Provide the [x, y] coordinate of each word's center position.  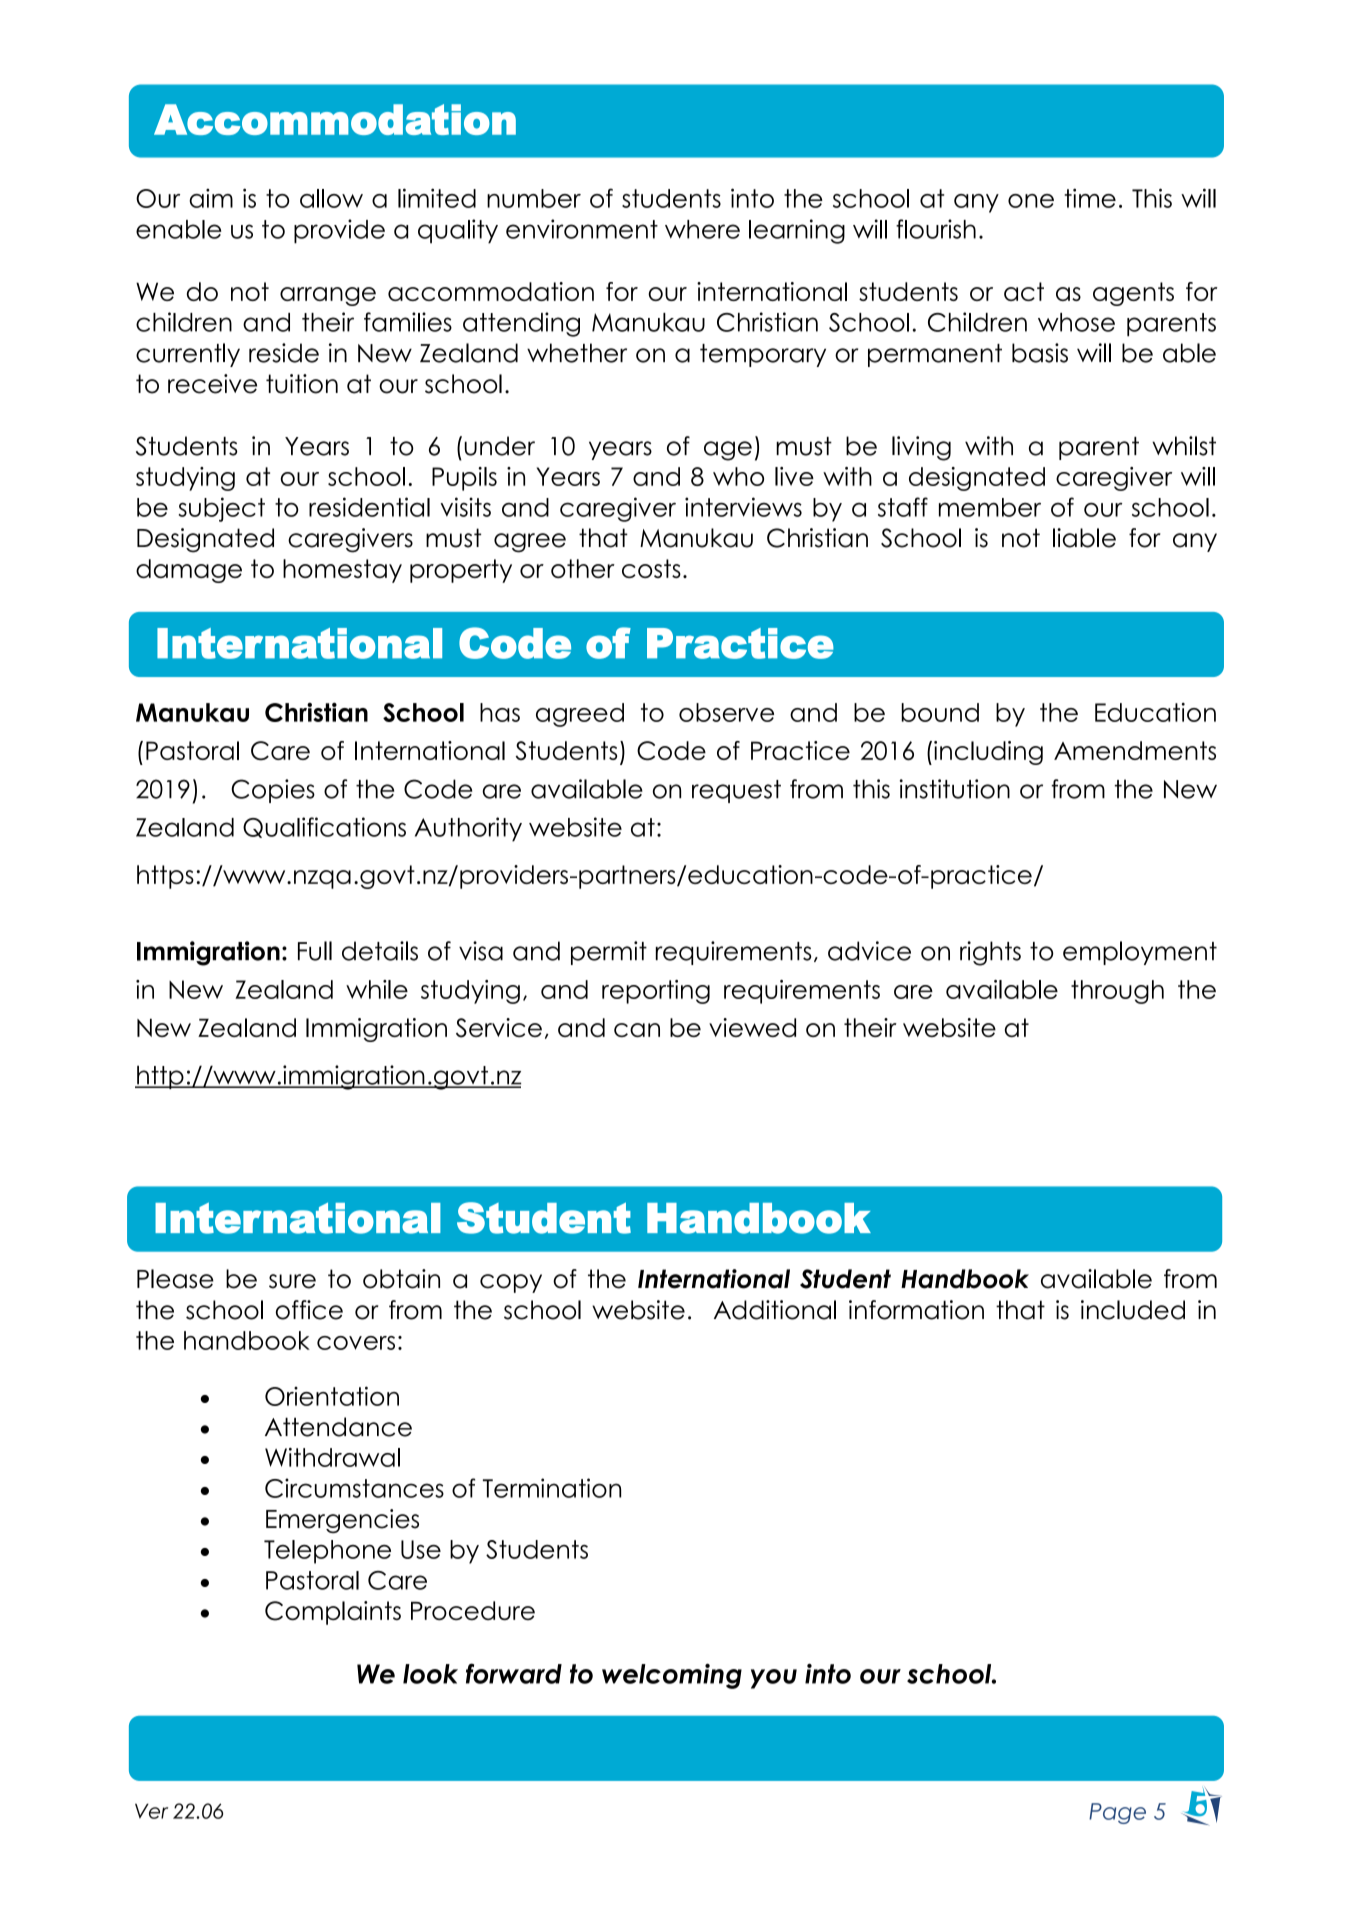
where [702, 229]
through [1117, 992]
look [430, 1674]
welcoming [672, 1676]
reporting [656, 992]
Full [315, 951]
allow [331, 198]
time [1090, 198]
